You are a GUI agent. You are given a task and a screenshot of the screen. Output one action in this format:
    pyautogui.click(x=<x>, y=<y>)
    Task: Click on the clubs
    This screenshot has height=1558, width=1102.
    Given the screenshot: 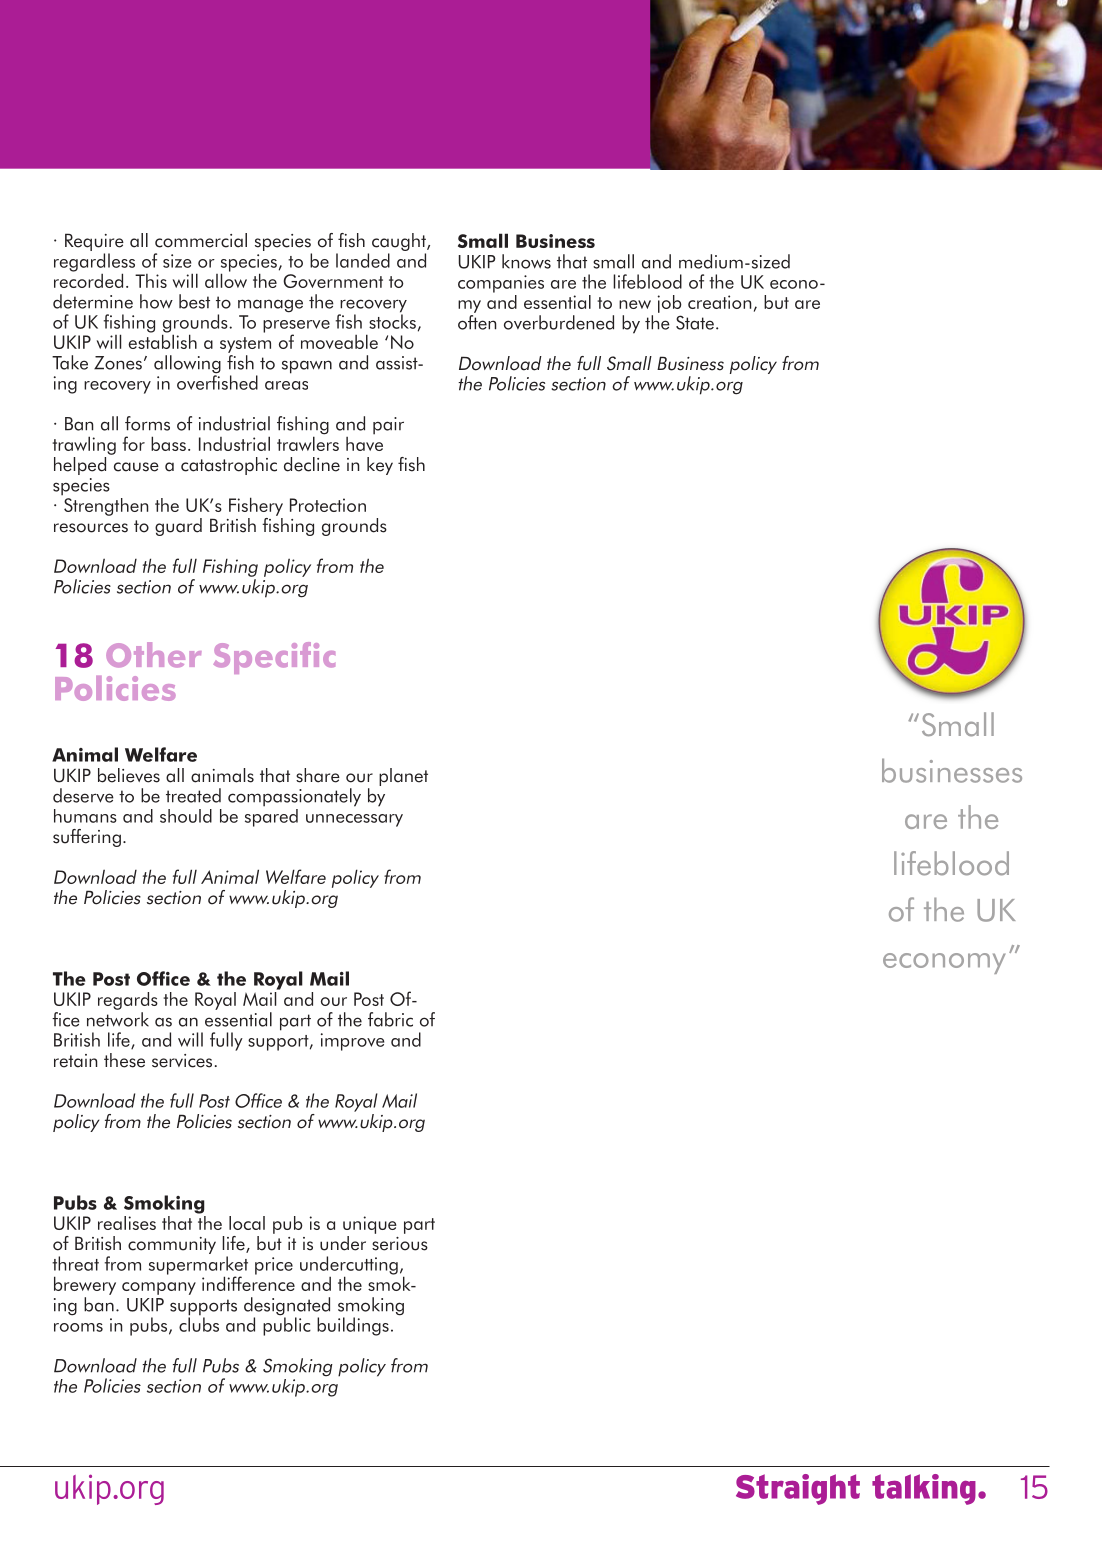 What is the action you would take?
    pyautogui.click(x=199, y=1323)
